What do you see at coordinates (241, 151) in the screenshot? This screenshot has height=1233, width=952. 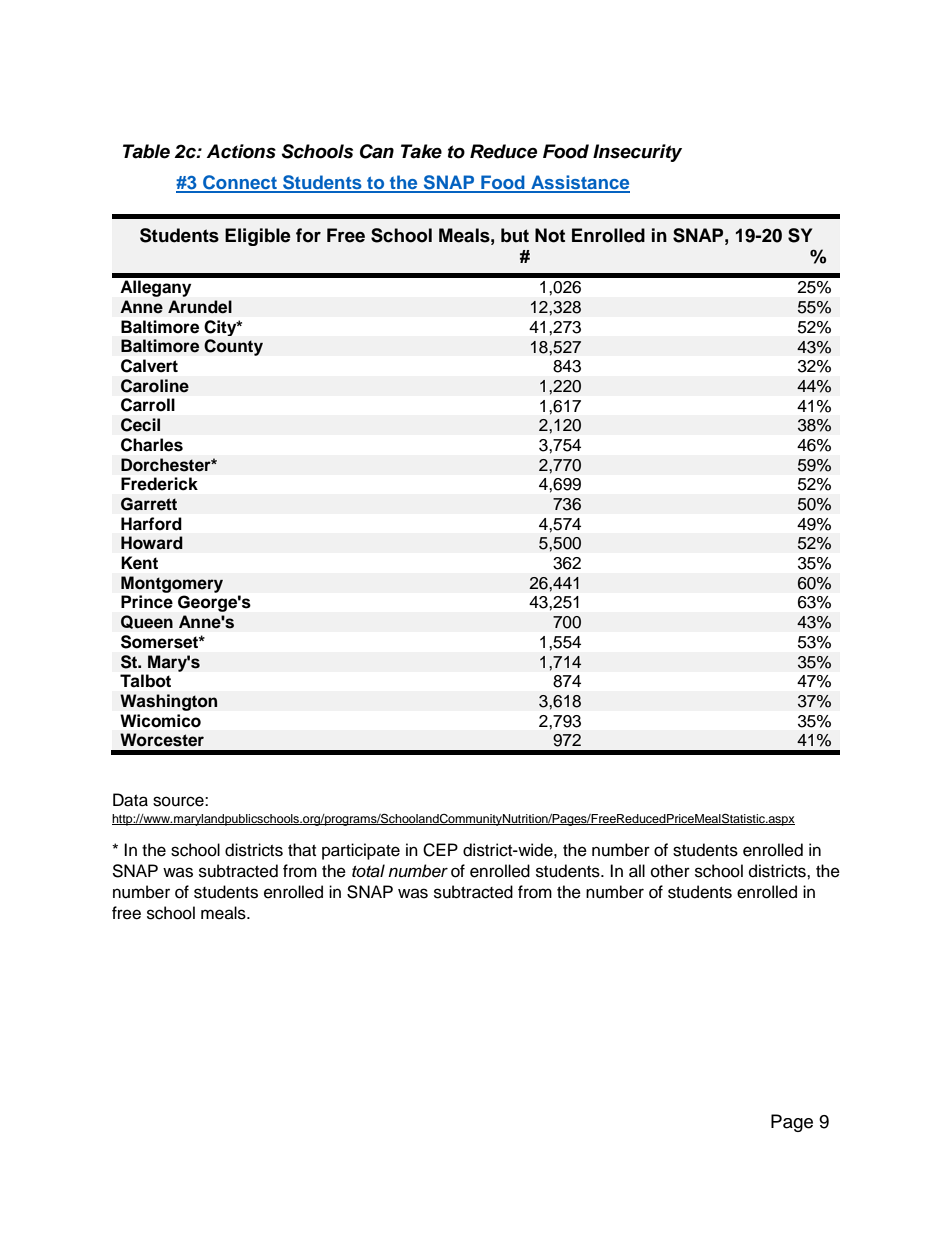 I see `Actions` at bounding box center [241, 151].
